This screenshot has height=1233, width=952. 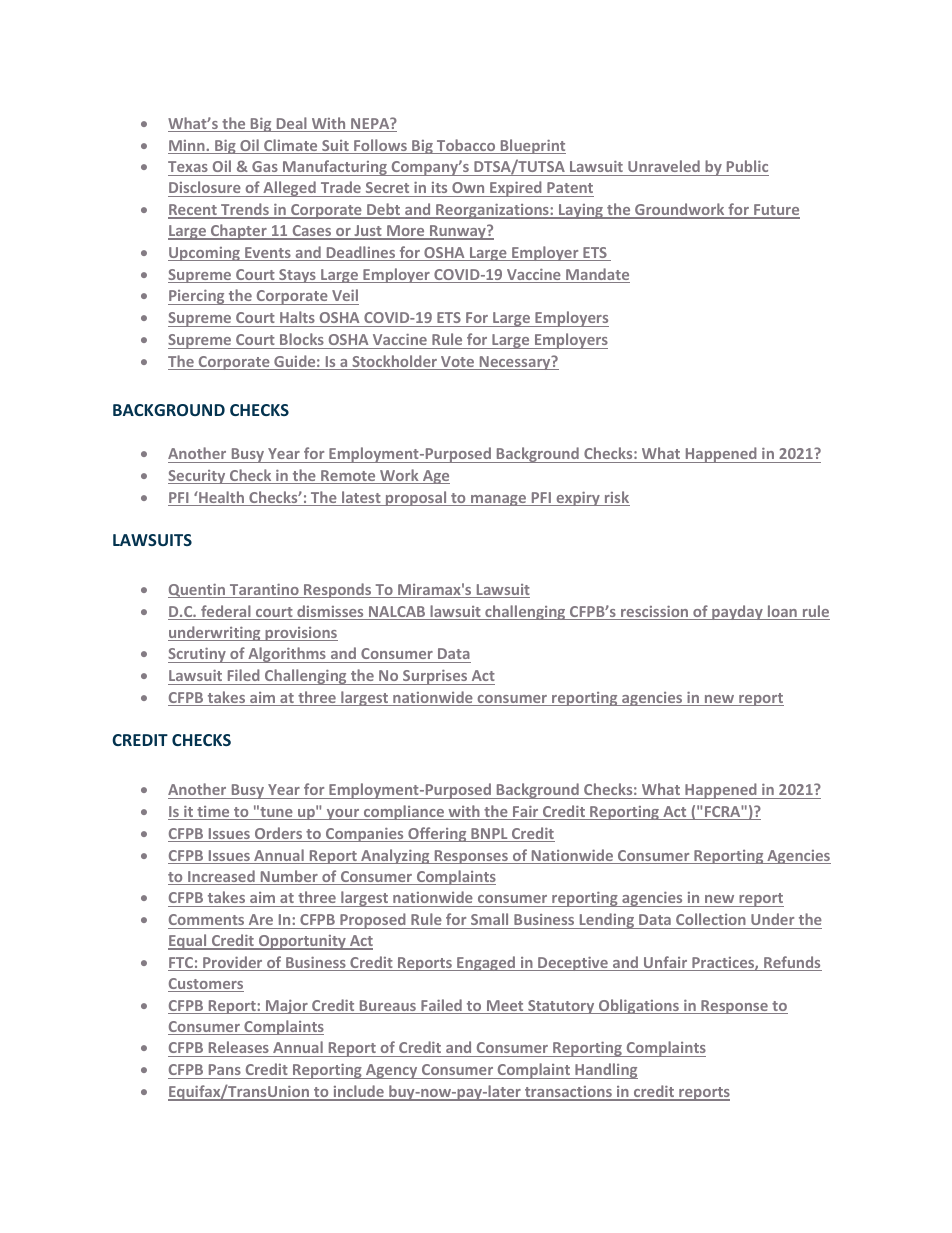 What do you see at coordinates (265, 166) in the screenshot?
I see `Gas` at bounding box center [265, 166].
